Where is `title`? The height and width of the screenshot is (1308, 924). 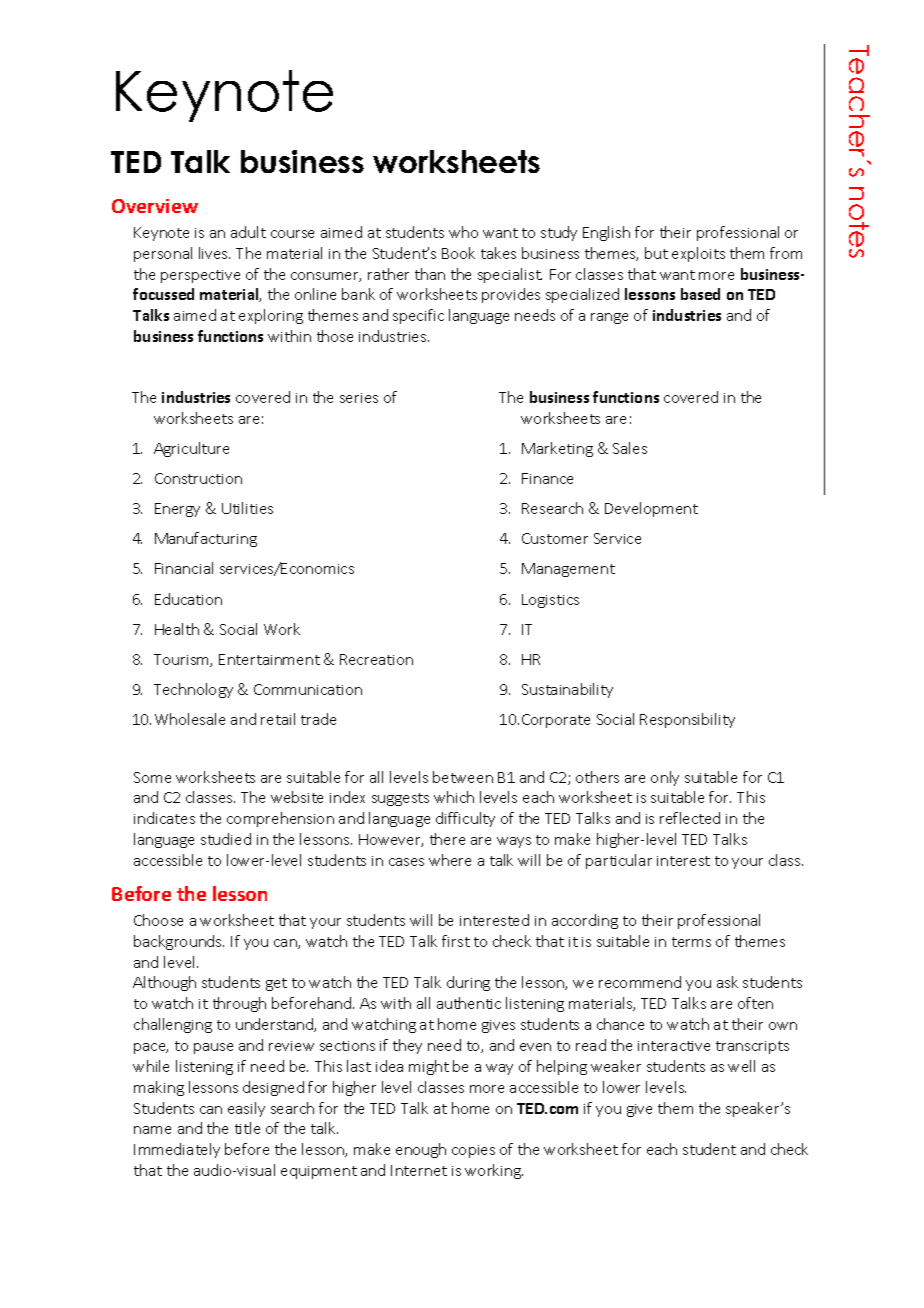 title is located at coordinates (247, 1128).
